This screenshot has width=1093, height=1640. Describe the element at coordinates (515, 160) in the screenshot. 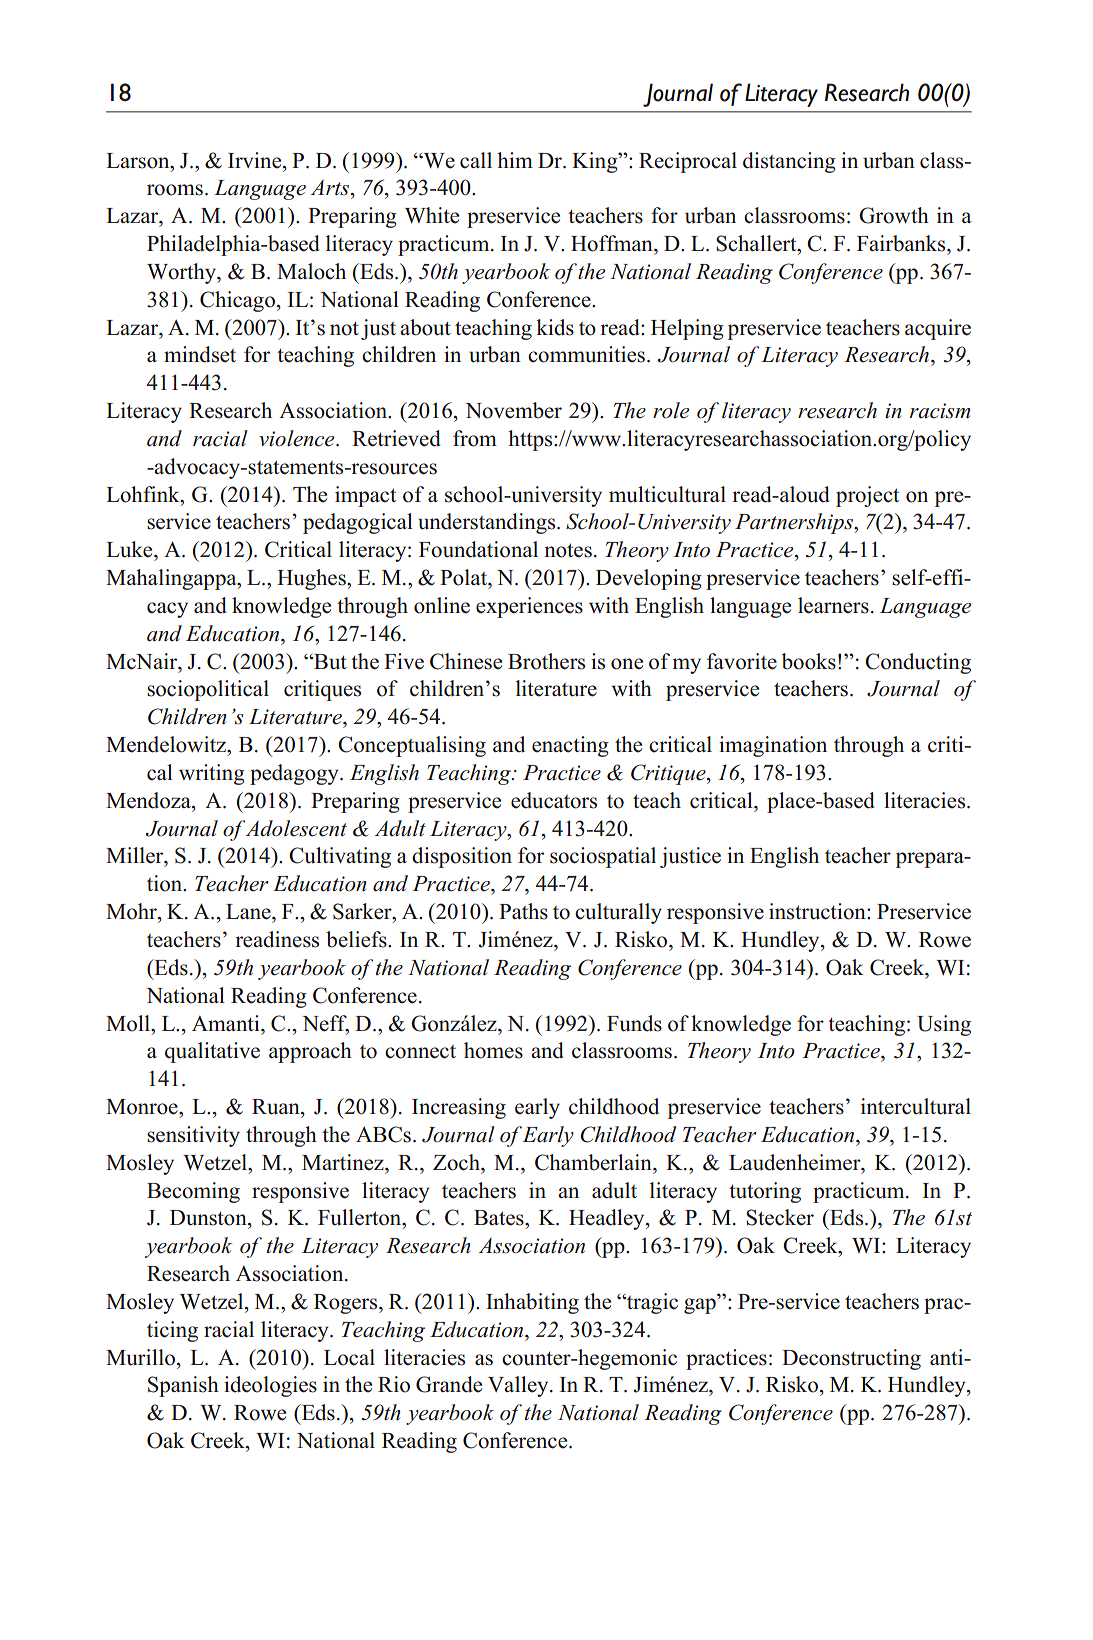

I see `him` at that location.
